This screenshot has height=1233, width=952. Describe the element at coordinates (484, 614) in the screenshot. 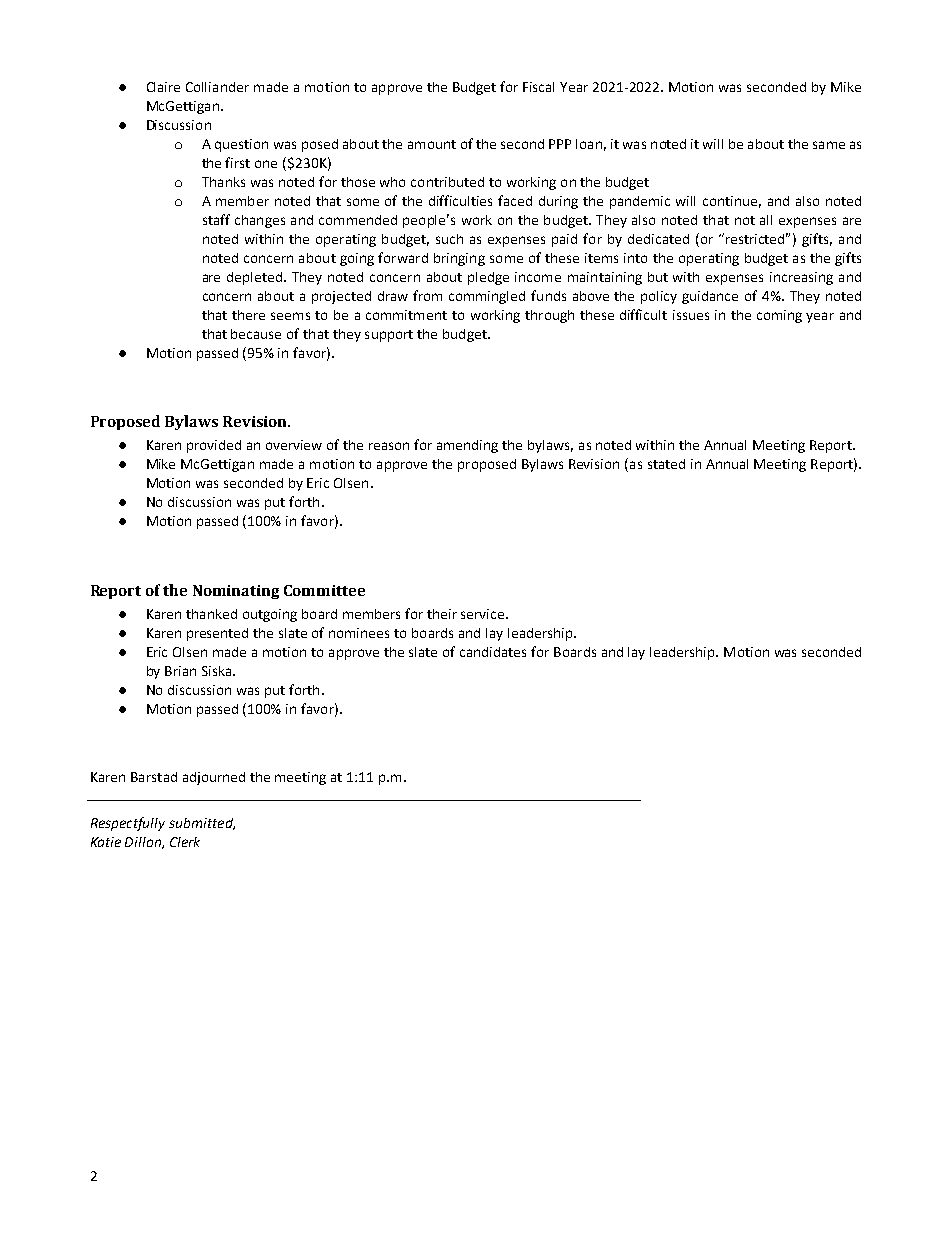

I see `service` at that location.
